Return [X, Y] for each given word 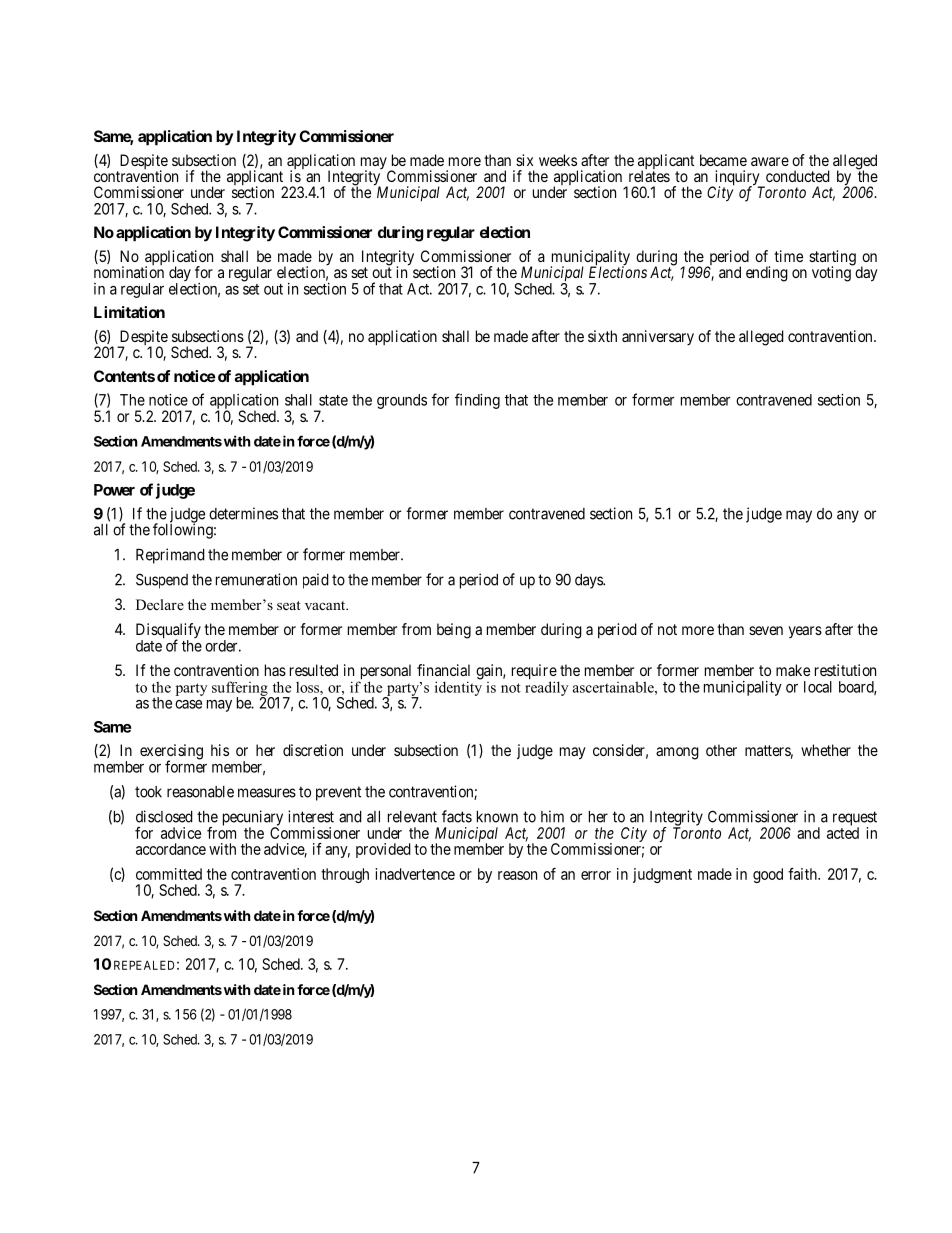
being [454, 631]
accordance [171, 849]
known [497, 817]
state [333, 400]
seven [766, 630]
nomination [129, 272]
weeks [558, 160]
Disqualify [168, 632]
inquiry [737, 179]
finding [477, 401]
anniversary [658, 337]
